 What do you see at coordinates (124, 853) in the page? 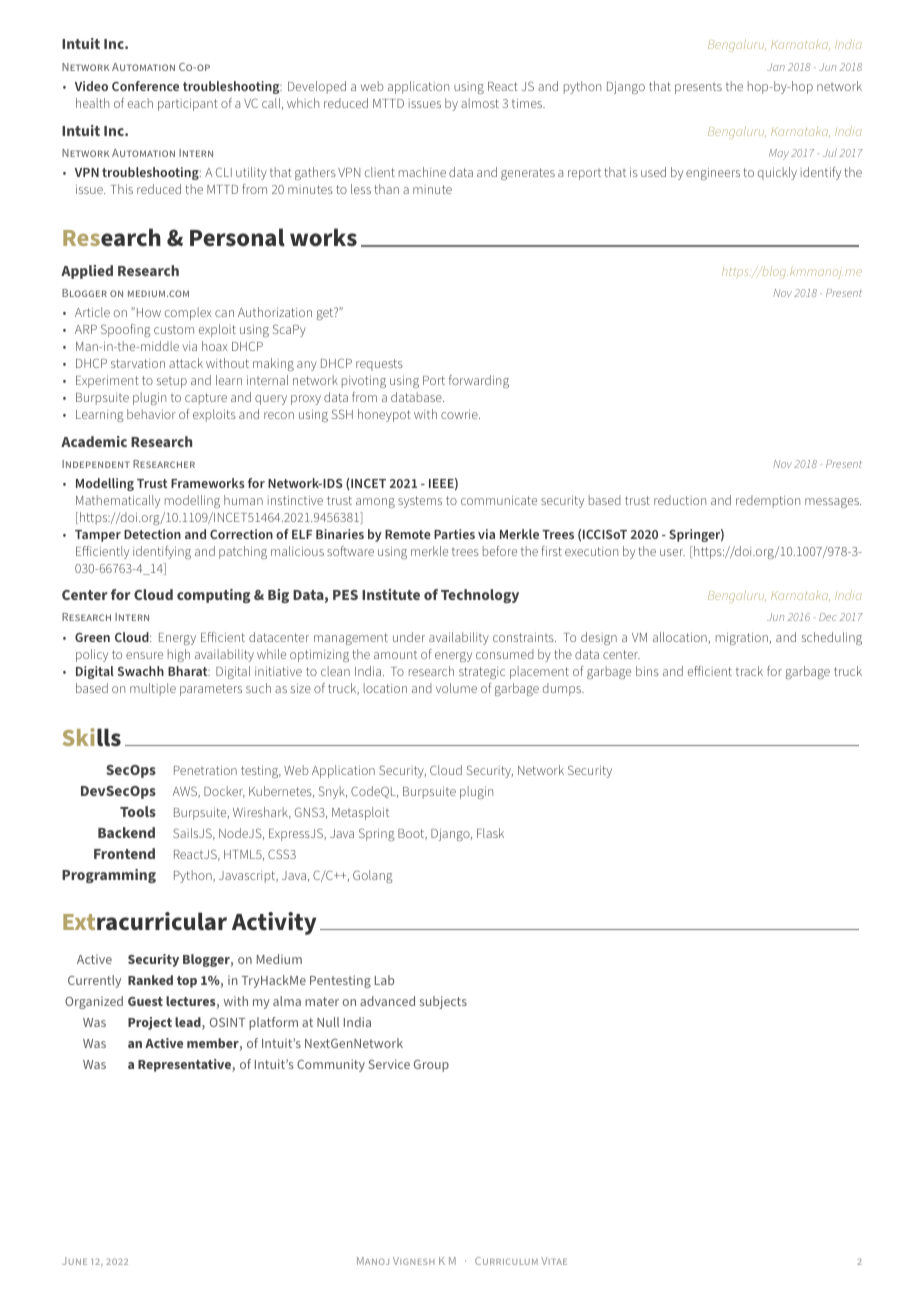
I see `Frontend` at bounding box center [124, 853].
